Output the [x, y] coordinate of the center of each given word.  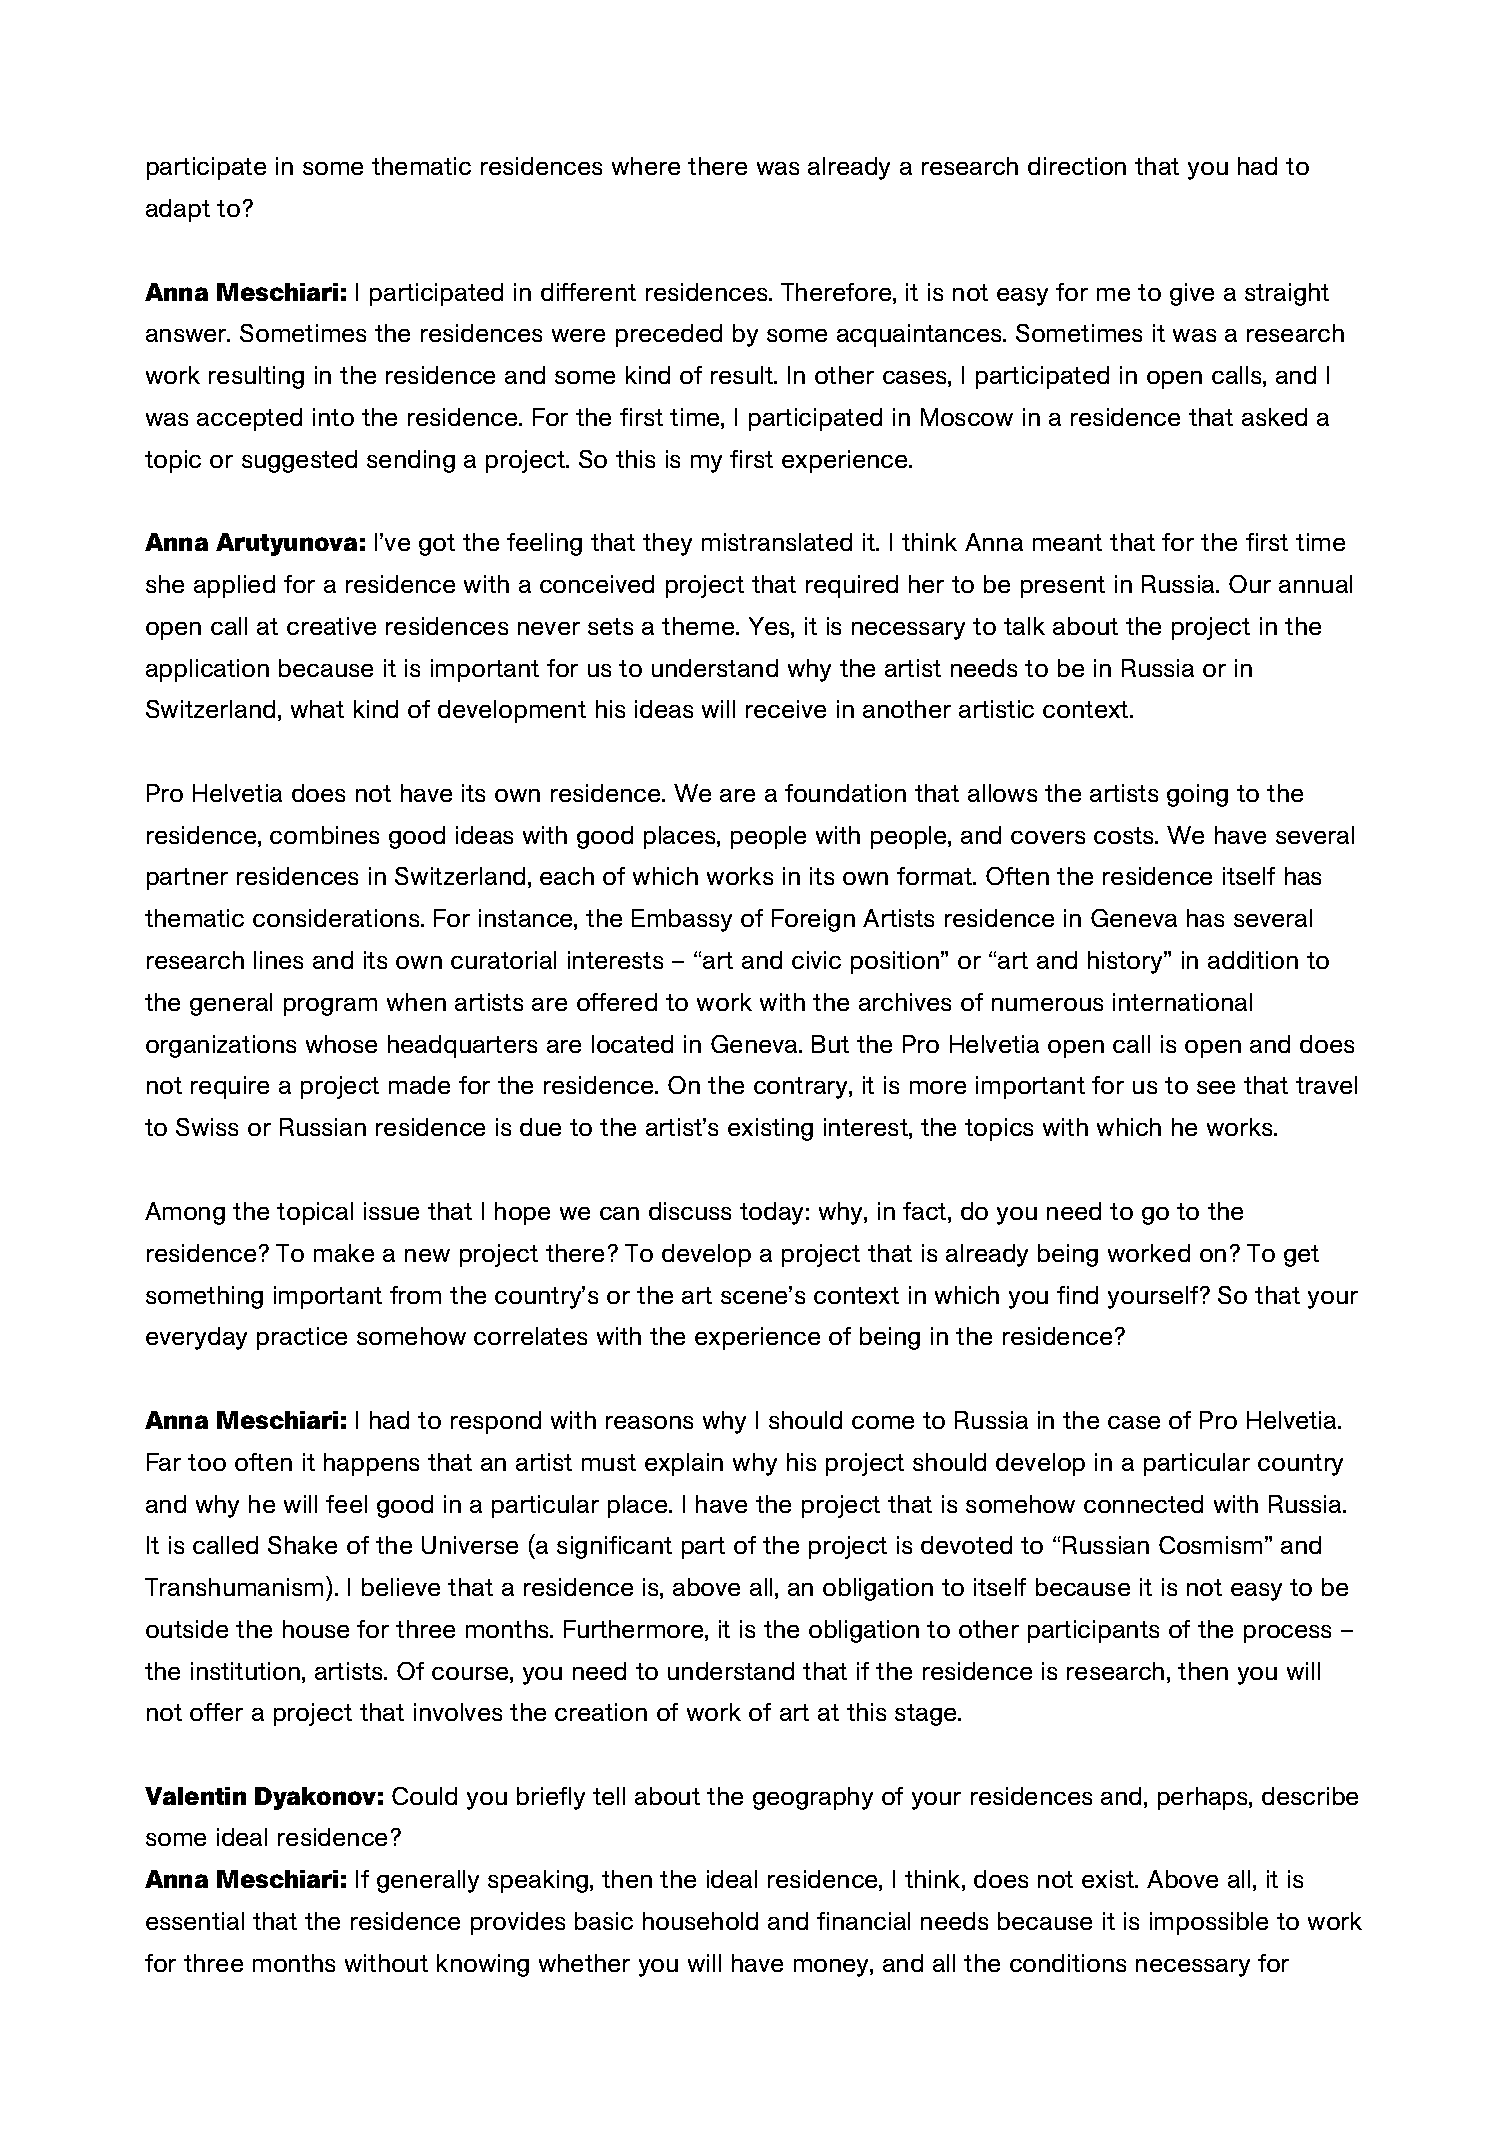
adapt [178, 210]
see [1216, 1087]
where [646, 166]
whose [341, 1044]
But [830, 1044]
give [1192, 294]
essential [195, 1921]
